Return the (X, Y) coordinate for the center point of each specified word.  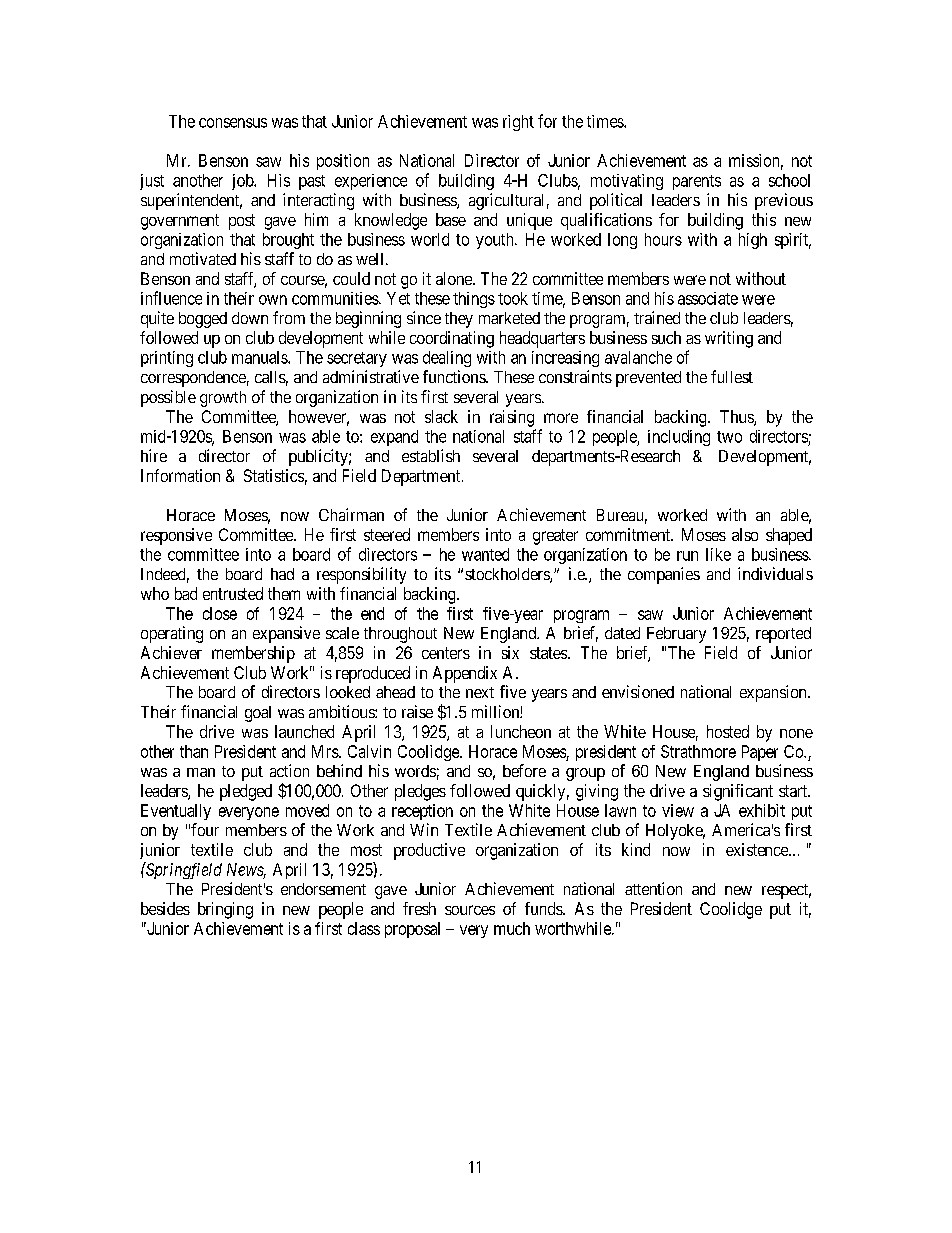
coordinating (452, 339)
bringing (225, 910)
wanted (485, 554)
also (745, 534)
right (518, 123)
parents (697, 182)
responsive (176, 536)
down (250, 318)
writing (729, 339)
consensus (233, 123)
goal (258, 714)
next (480, 692)
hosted (728, 731)
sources (470, 910)
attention (653, 888)
